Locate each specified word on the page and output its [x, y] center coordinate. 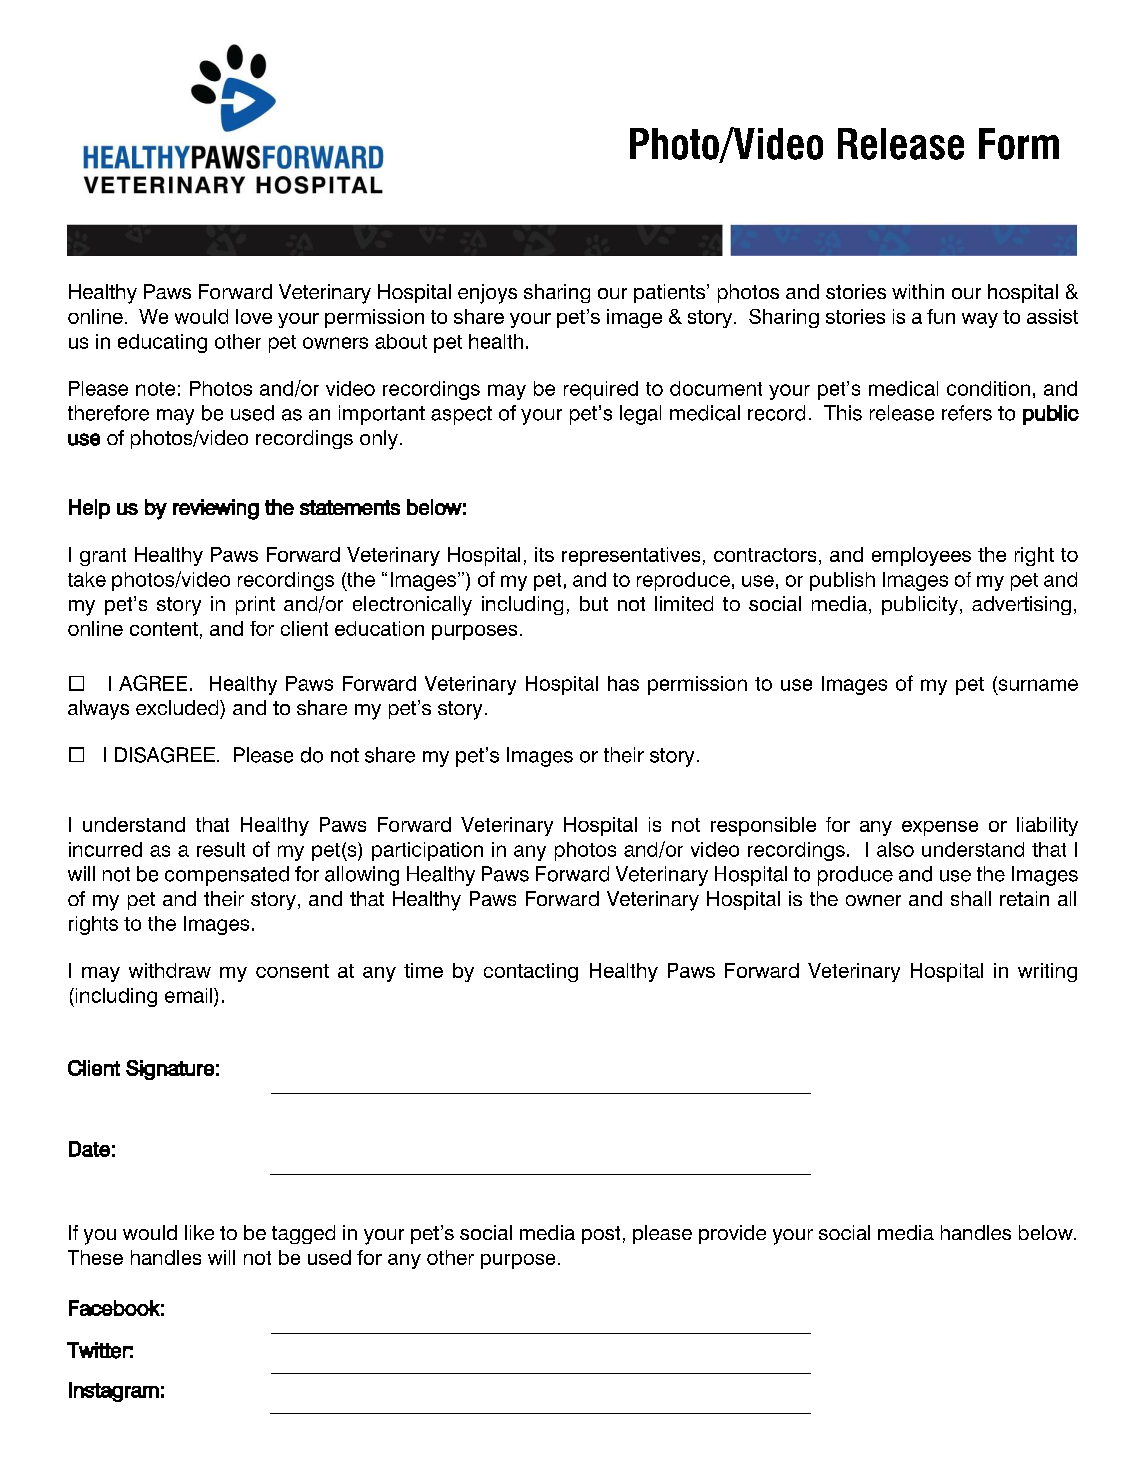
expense [940, 828]
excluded [178, 707]
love [254, 316]
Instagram [114, 1392]
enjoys [487, 294]
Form [1019, 144]
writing [1047, 972]
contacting [531, 972]
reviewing [216, 509]
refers [967, 413]
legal [640, 415]
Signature [170, 1070]
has [623, 683]
